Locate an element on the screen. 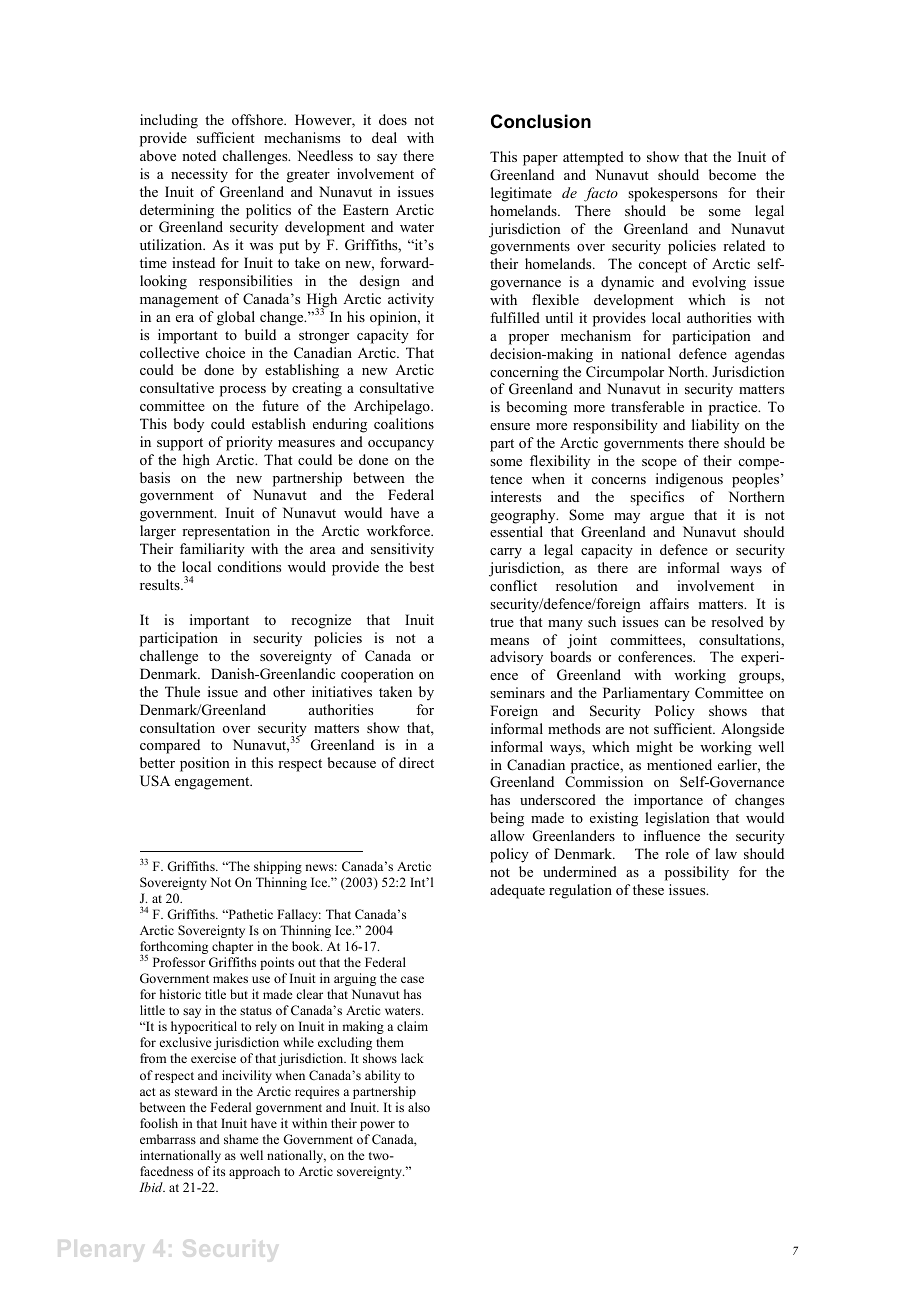 The height and width of the screenshot is (1308, 924). chapter is located at coordinates (232, 947).
